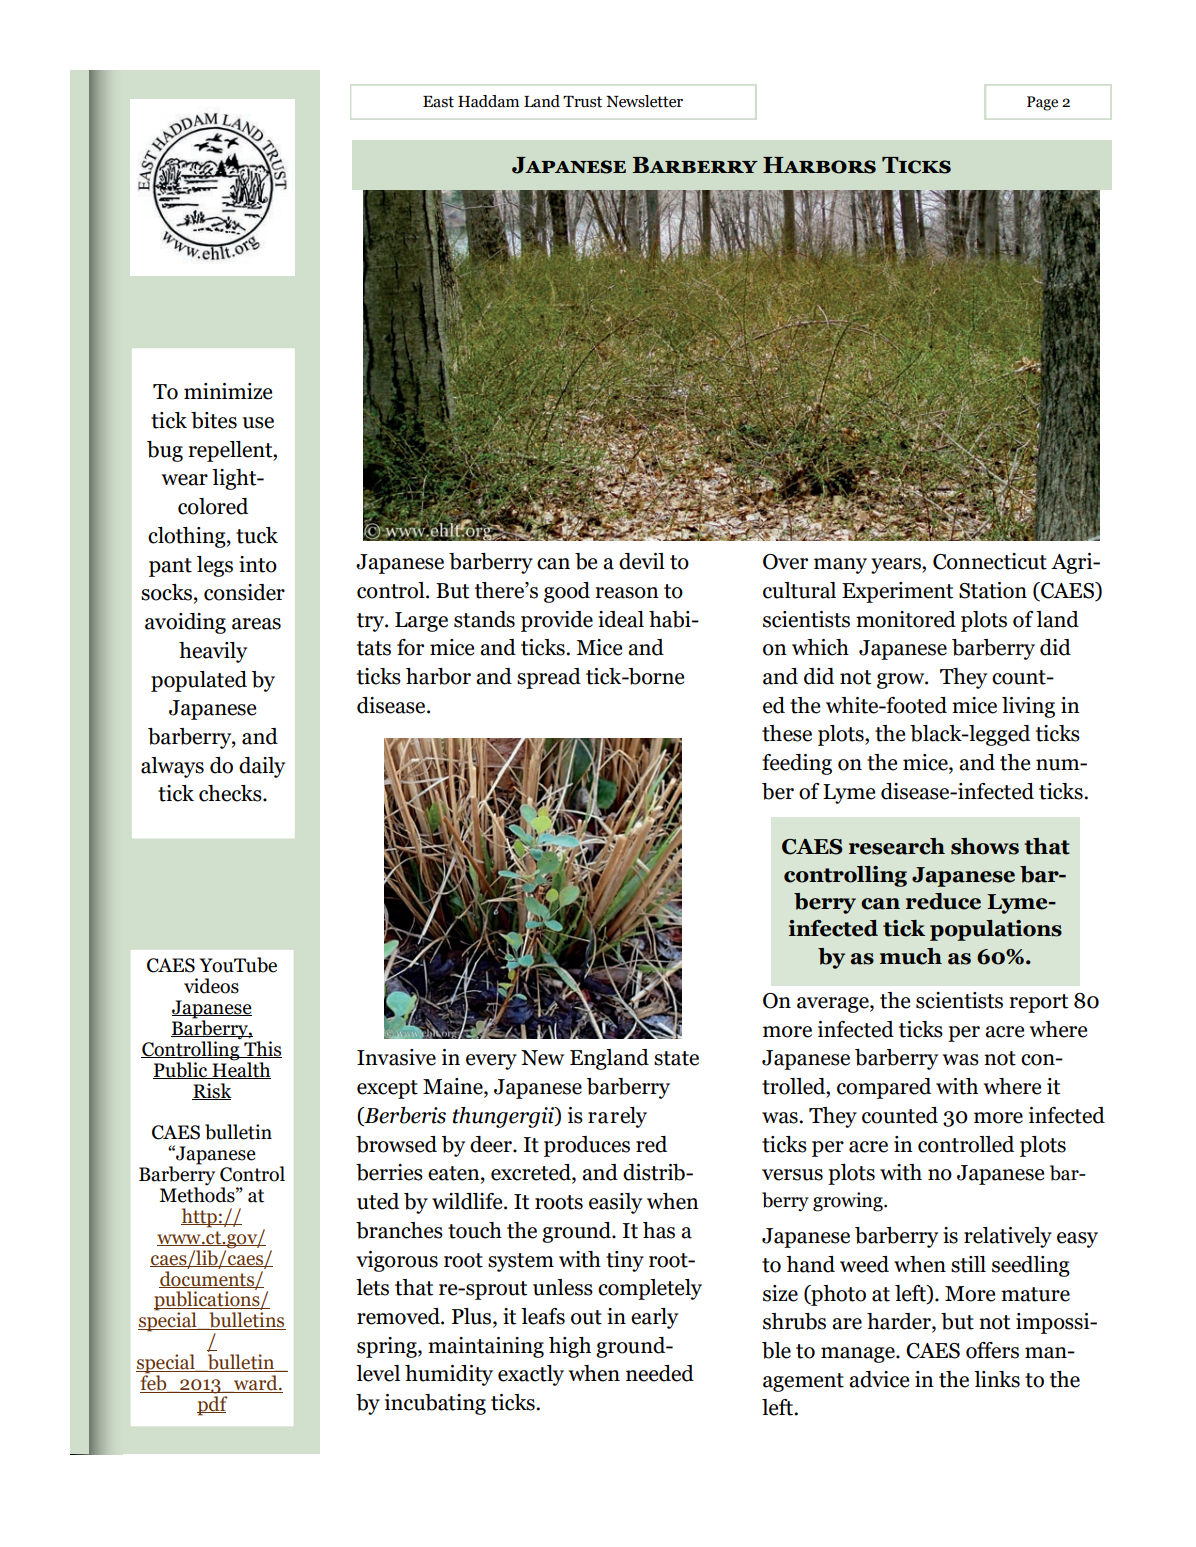 The image size is (1196, 1547). What do you see at coordinates (258, 423) in the document?
I see `use` at bounding box center [258, 423].
